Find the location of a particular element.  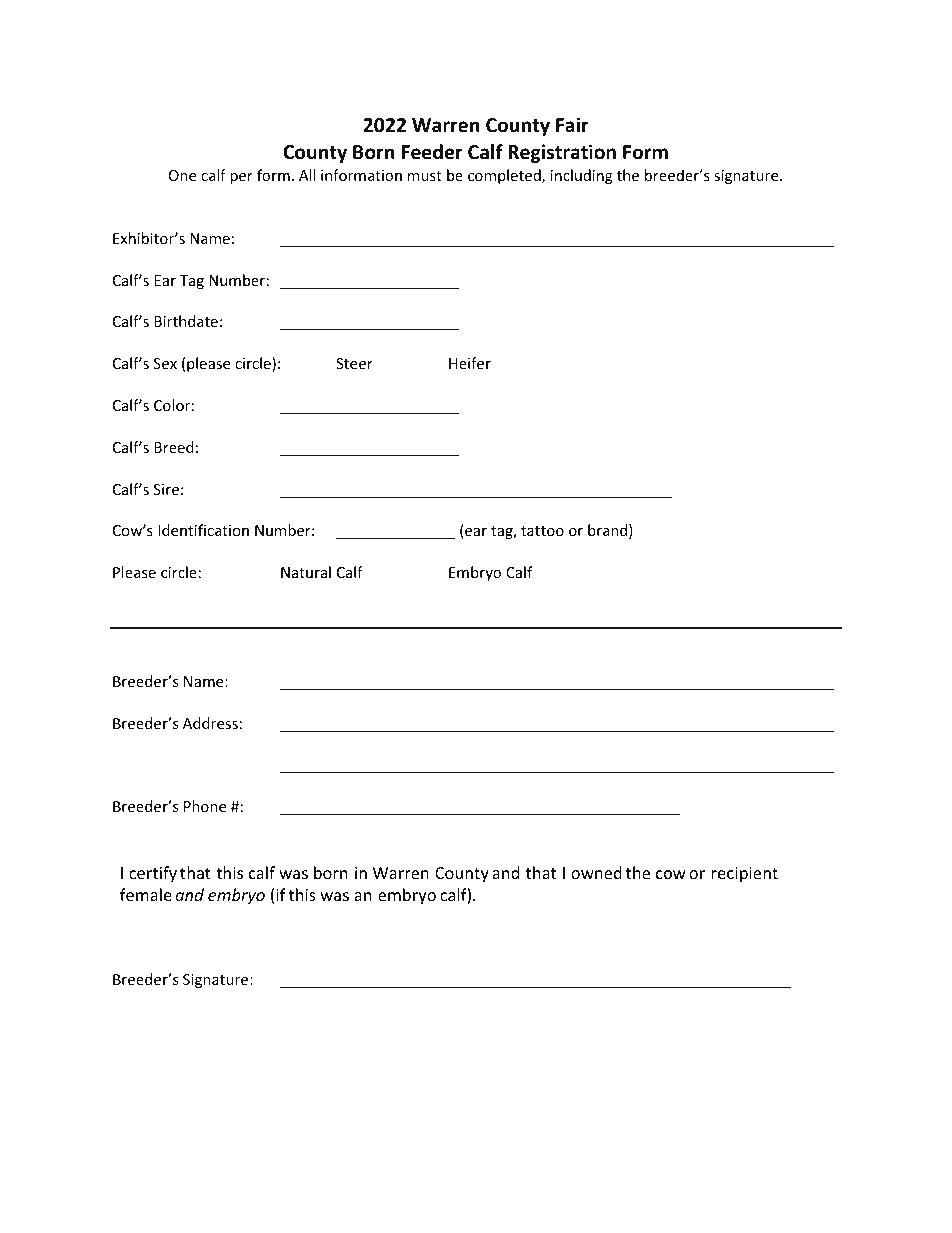

Identification is located at coordinates (203, 530).
